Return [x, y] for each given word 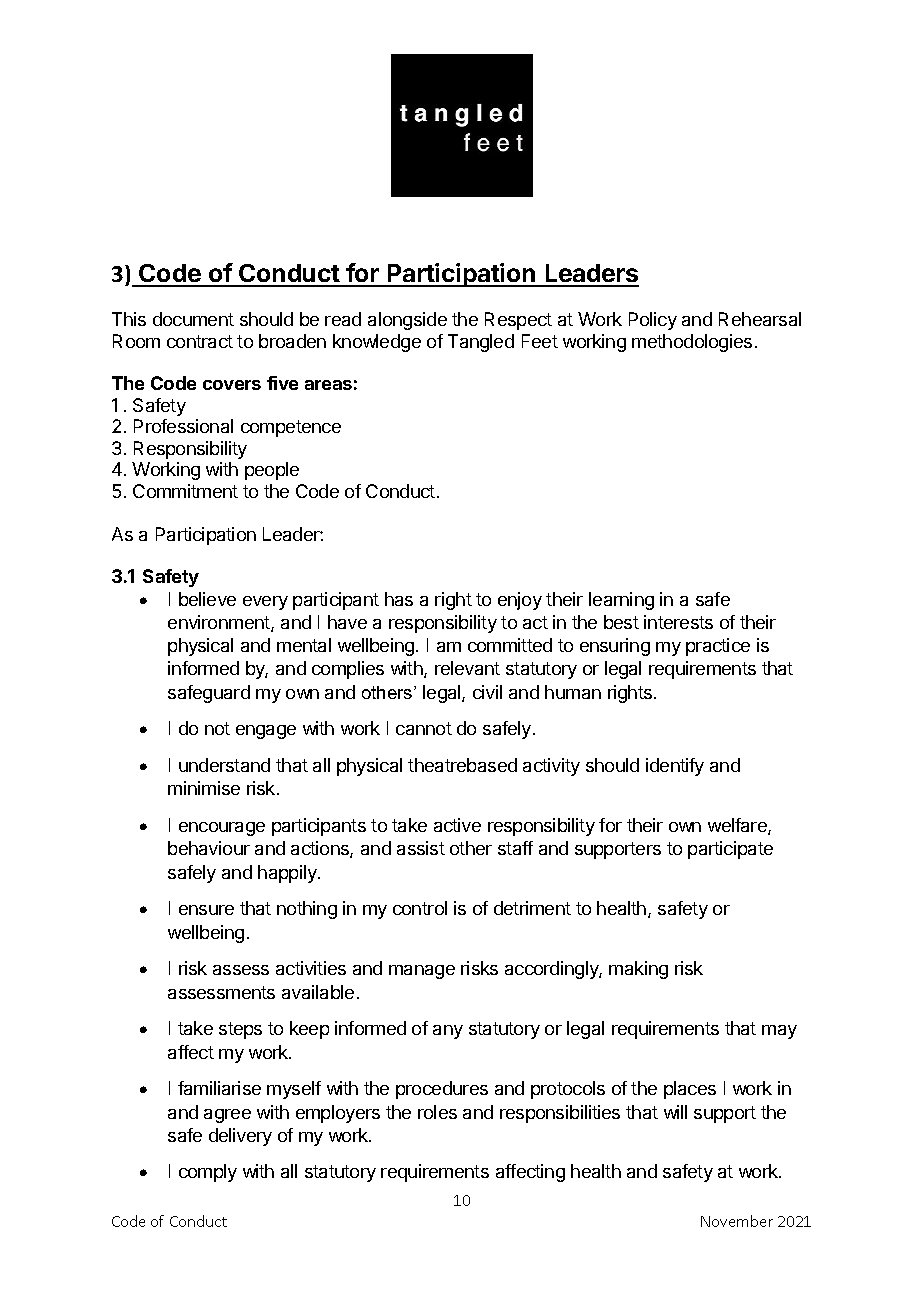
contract [200, 341]
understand [224, 765]
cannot [424, 728]
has [399, 599]
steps [240, 1030]
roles [437, 1112]
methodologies [692, 343]
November [737, 1221]
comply [208, 1173]
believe [207, 599]
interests [678, 622]
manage [422, 972]
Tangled [481, 343]
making [638, 970]
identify [675, 767]
